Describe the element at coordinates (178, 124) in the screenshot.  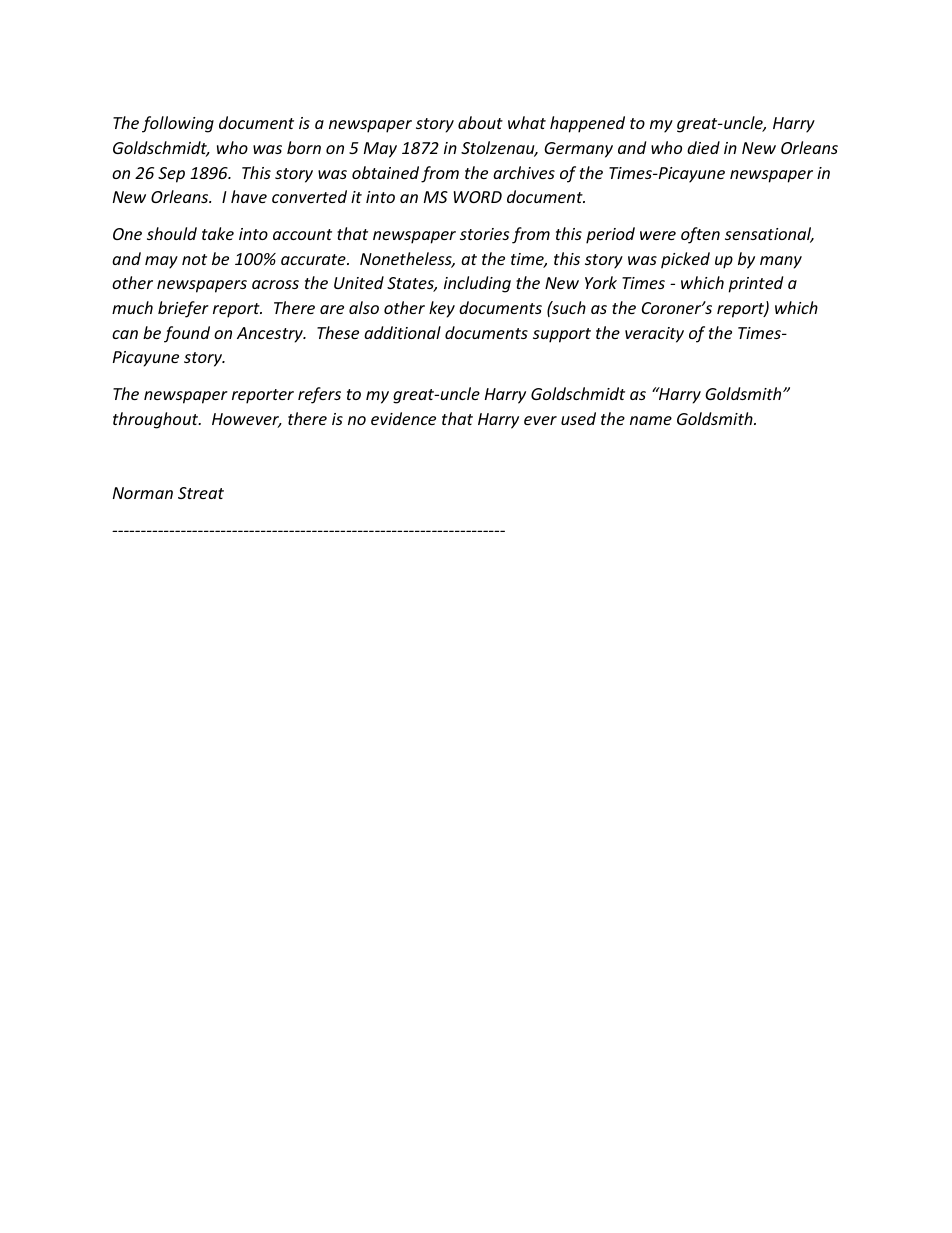
I see `following` at that location.
